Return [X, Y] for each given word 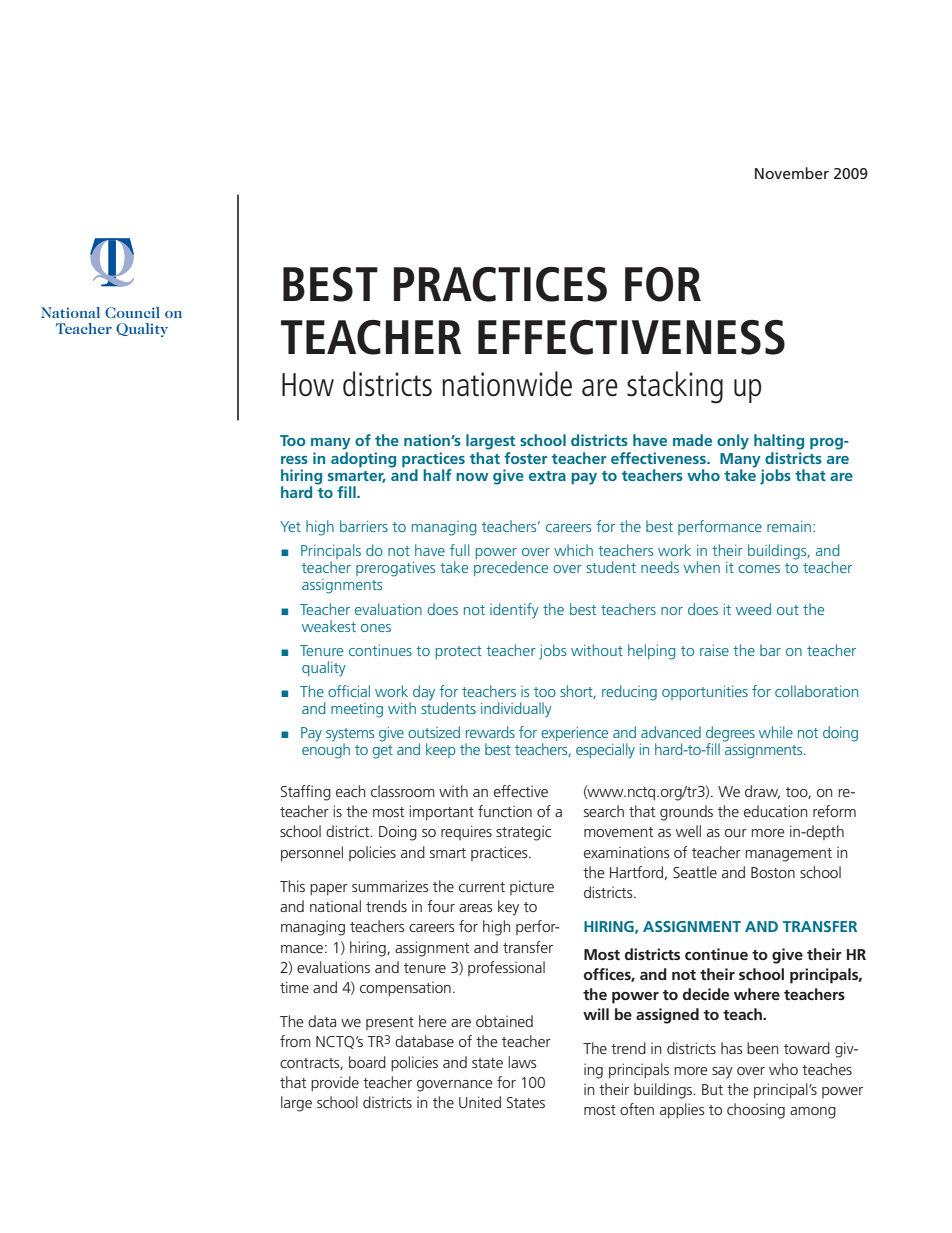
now [472, 477]
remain [789, 526]
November [792, 173]
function [505, 811]
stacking [675, 387]
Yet [290, 526]
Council [132, 312]
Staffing [306, 793]
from [295, 1041]
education [775, 811]
